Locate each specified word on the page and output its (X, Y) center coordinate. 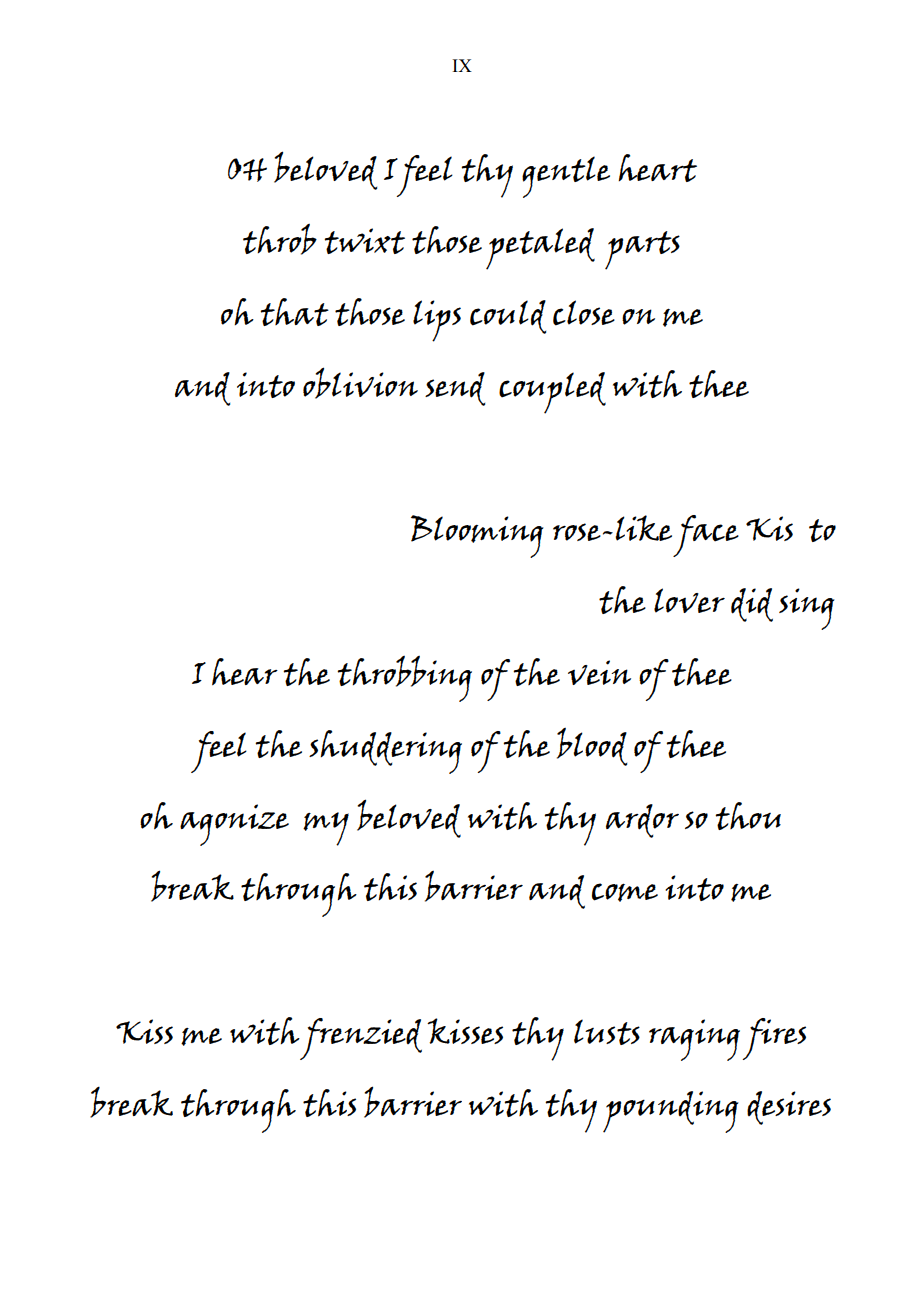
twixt (364, 241)
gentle (566, 177)
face (706, 536)
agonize (234, 825)
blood (592, 747)
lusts (607, 1032)
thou (748, 816)
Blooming (477, 536)
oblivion (360, 383)
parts (642, 250)
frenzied (360, 1039)
